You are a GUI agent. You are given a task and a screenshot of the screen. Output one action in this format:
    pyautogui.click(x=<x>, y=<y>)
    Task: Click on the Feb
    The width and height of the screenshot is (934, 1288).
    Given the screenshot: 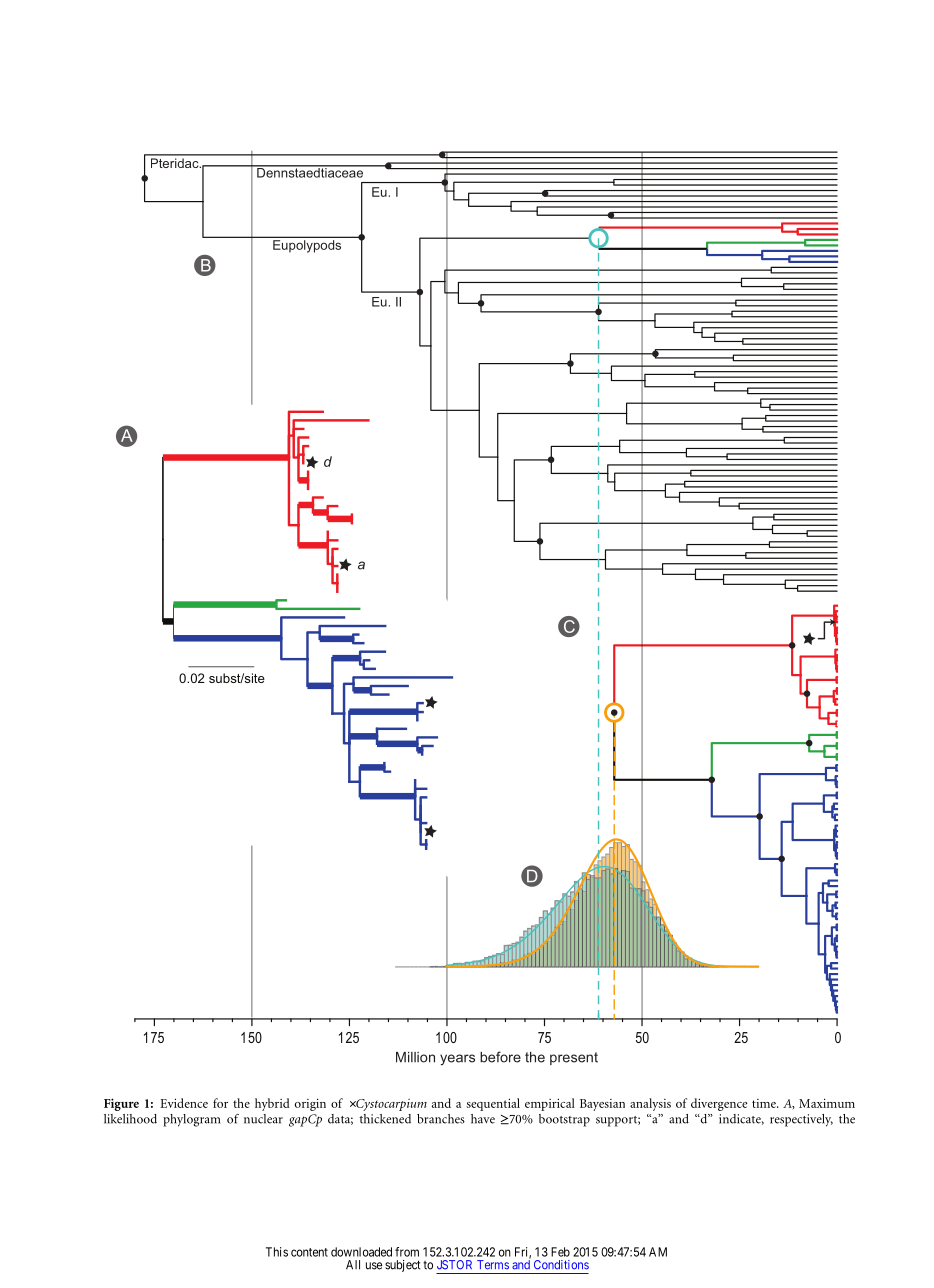 What is the action you would take?
    pyautogui.click(x=560, y=1252)
